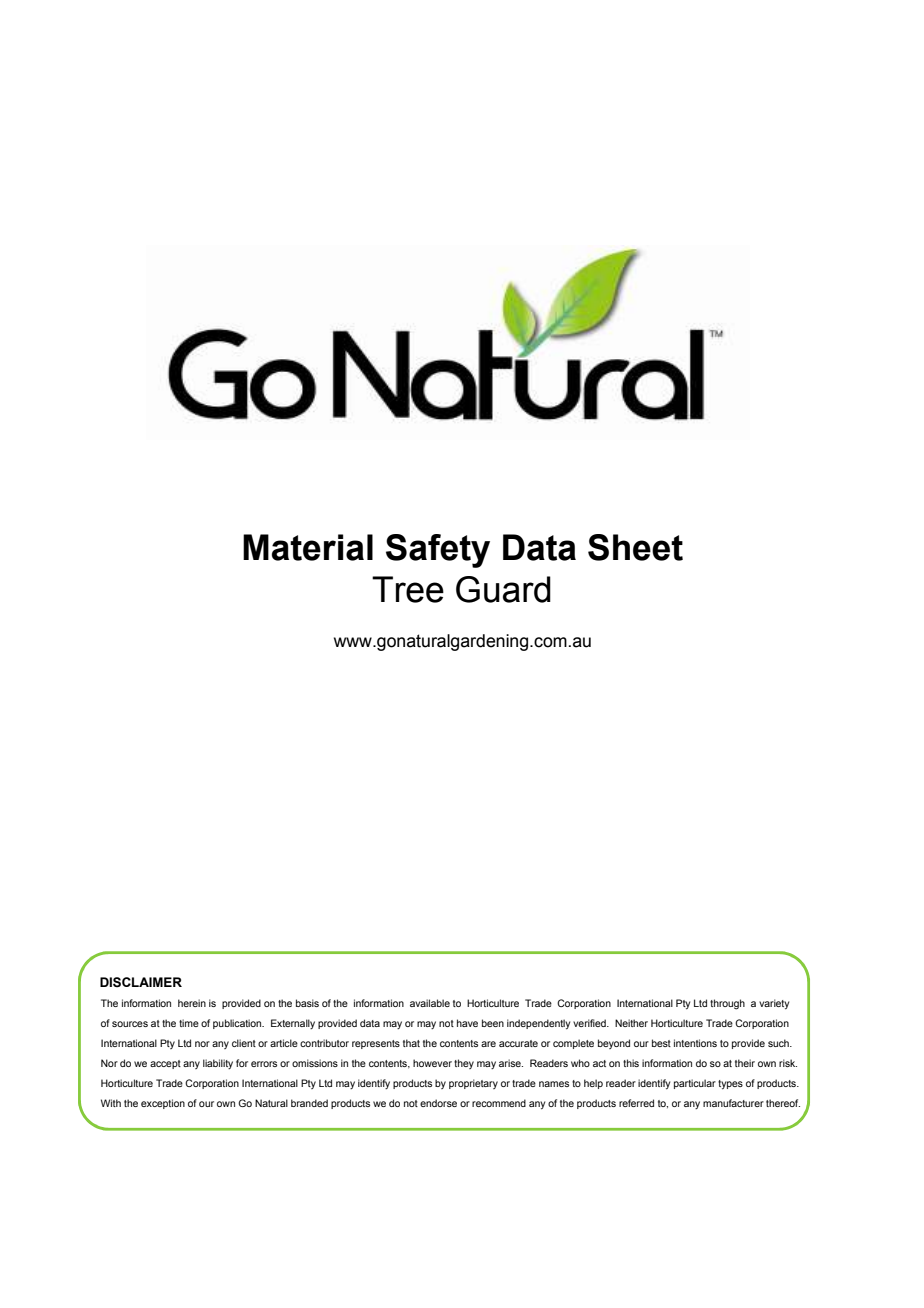 The width and height of the screenshot is (924, 1308). Describe the element at coordinates (503, 589) in the screenshot. I see `Guard` at that location.
